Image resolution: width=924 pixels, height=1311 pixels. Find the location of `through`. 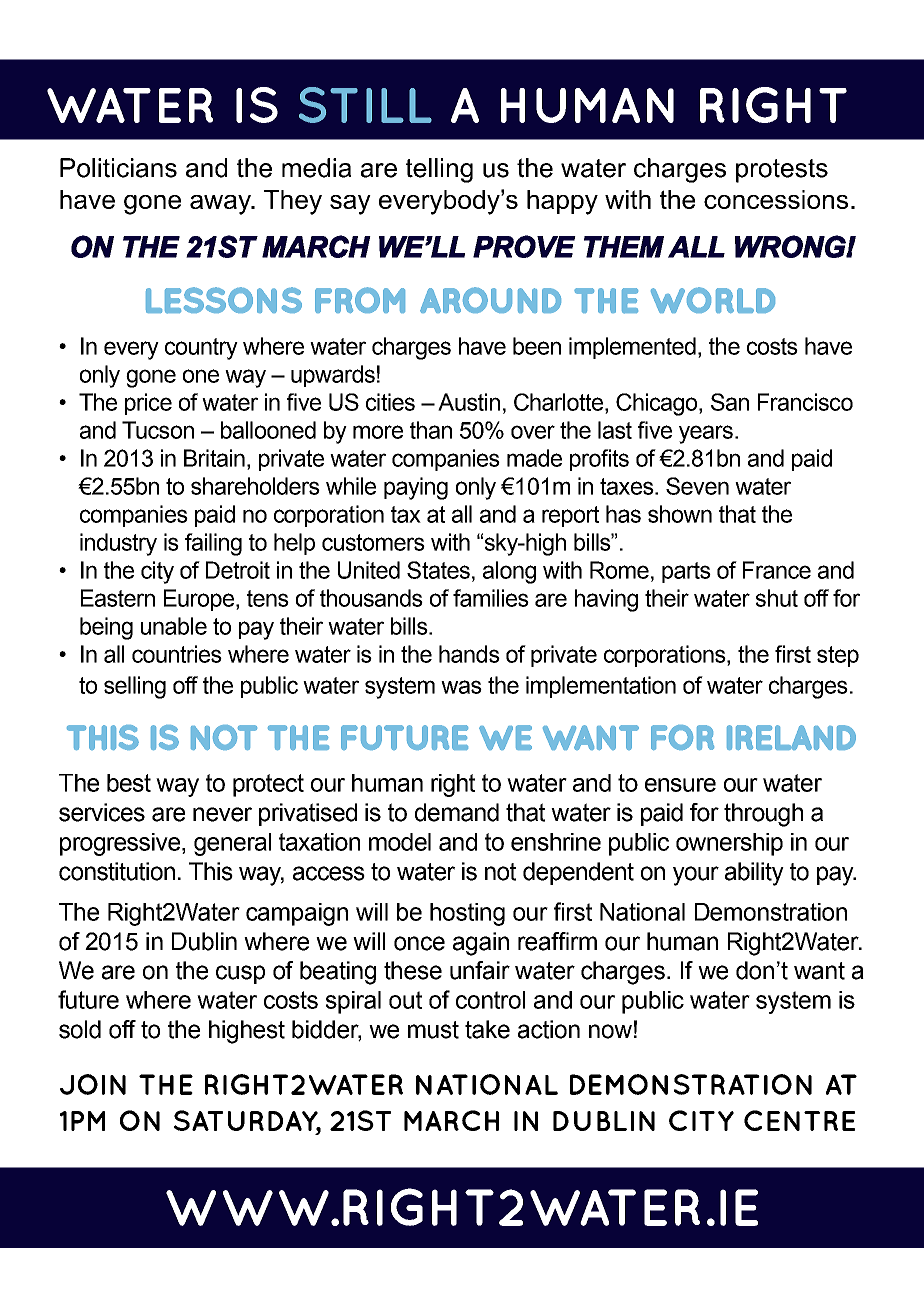

through is located at coordinates (763, 815).
